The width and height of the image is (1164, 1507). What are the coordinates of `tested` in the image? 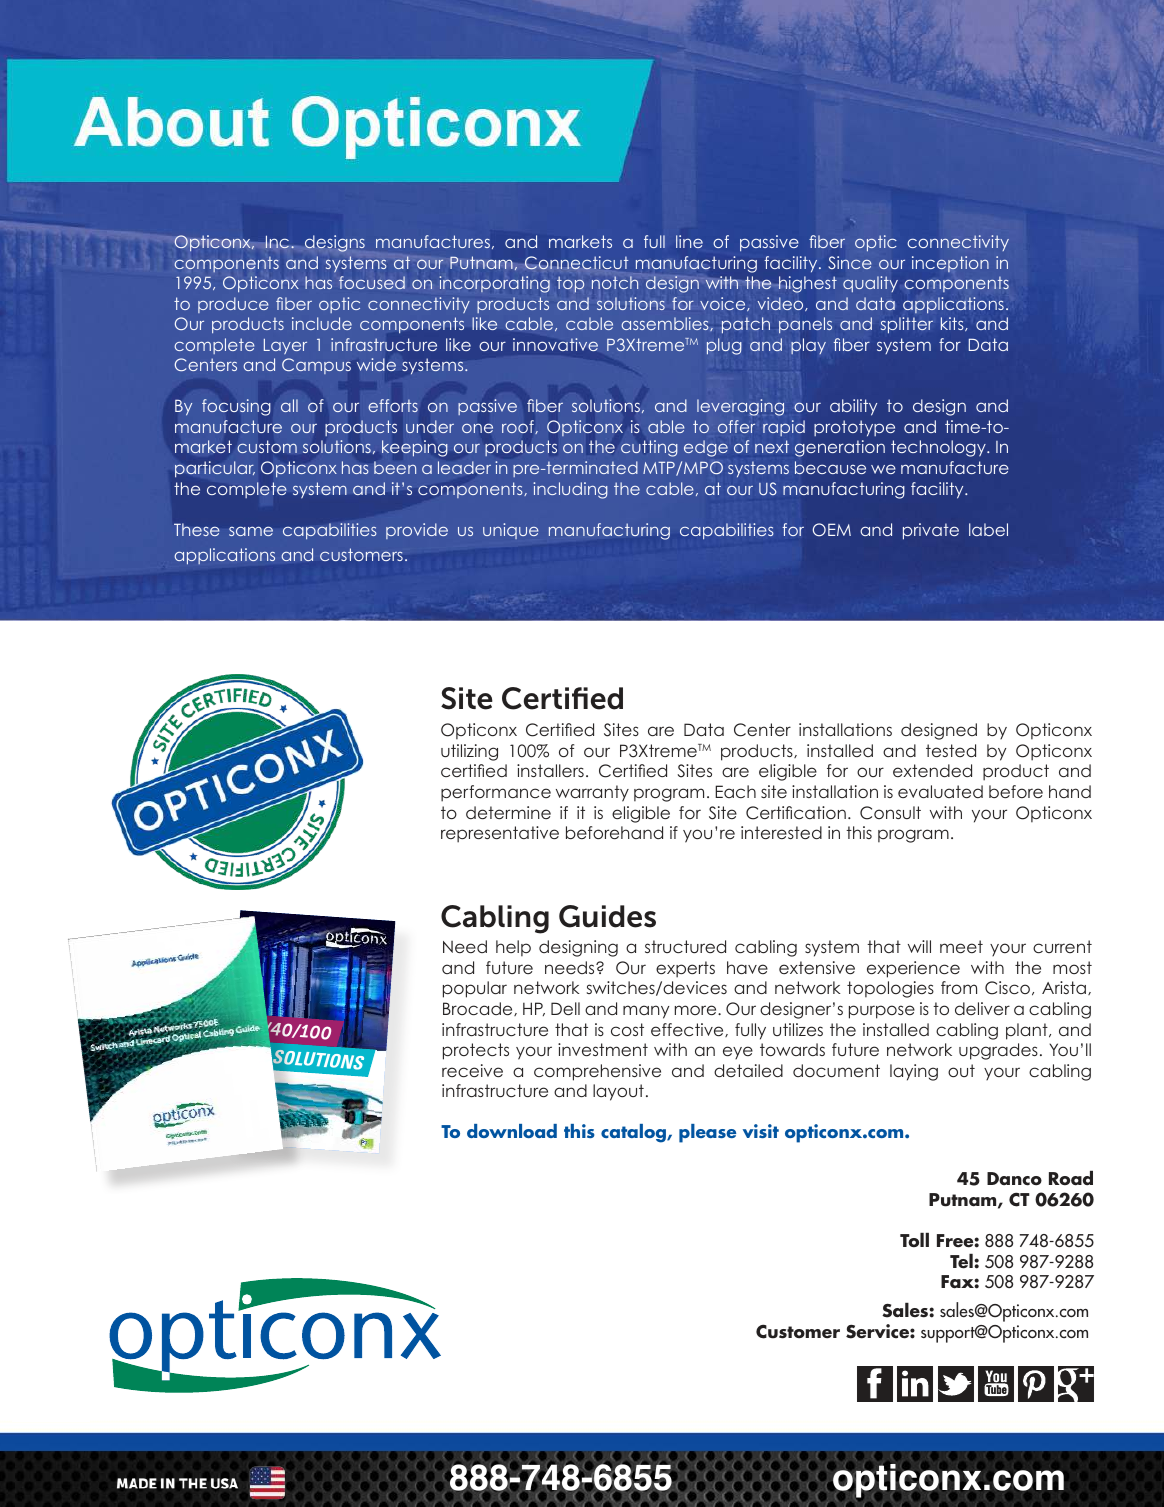 It's located at (951, 750).
